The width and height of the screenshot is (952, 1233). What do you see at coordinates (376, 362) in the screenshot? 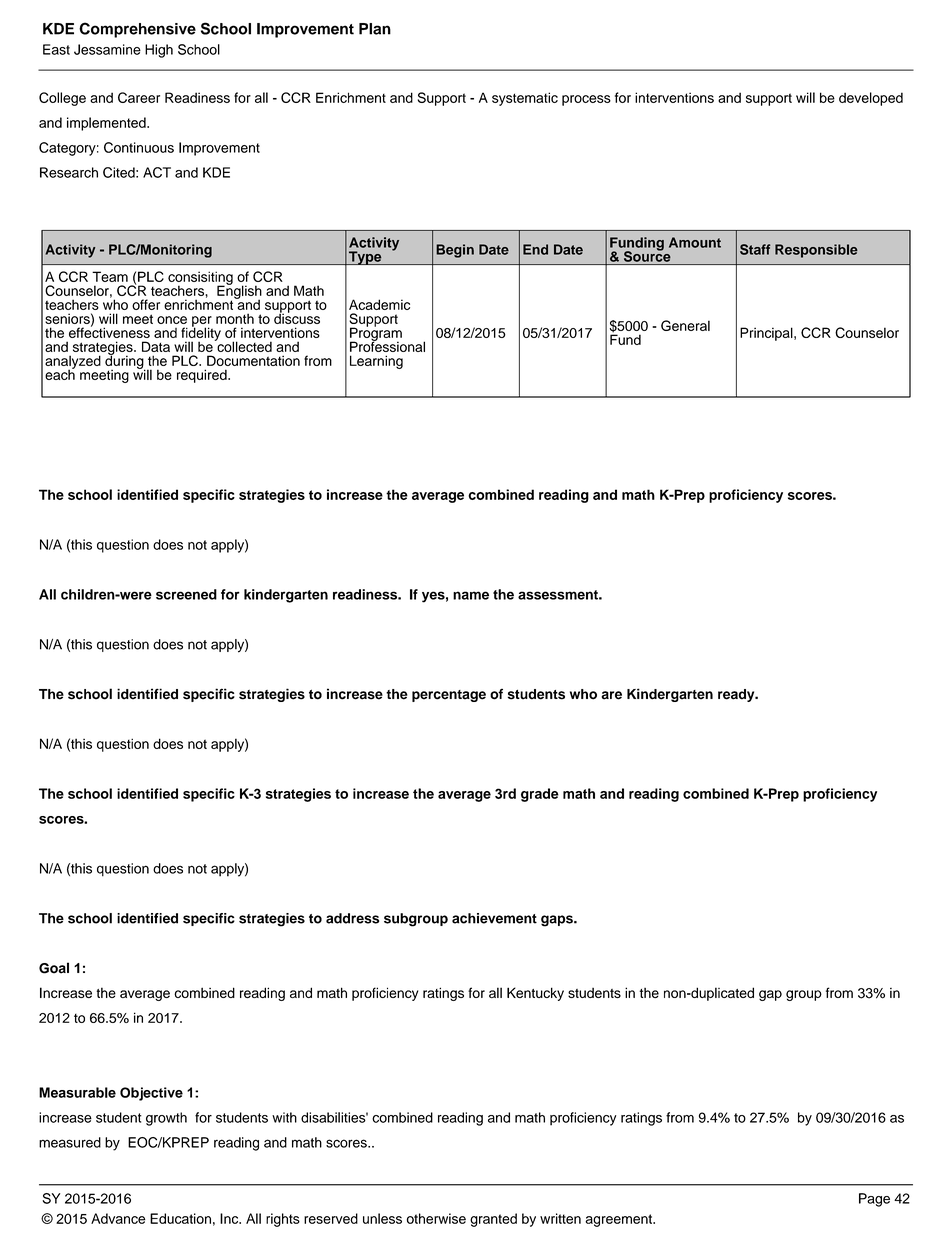
I see `Learning` at bounding box center [376, 362].
